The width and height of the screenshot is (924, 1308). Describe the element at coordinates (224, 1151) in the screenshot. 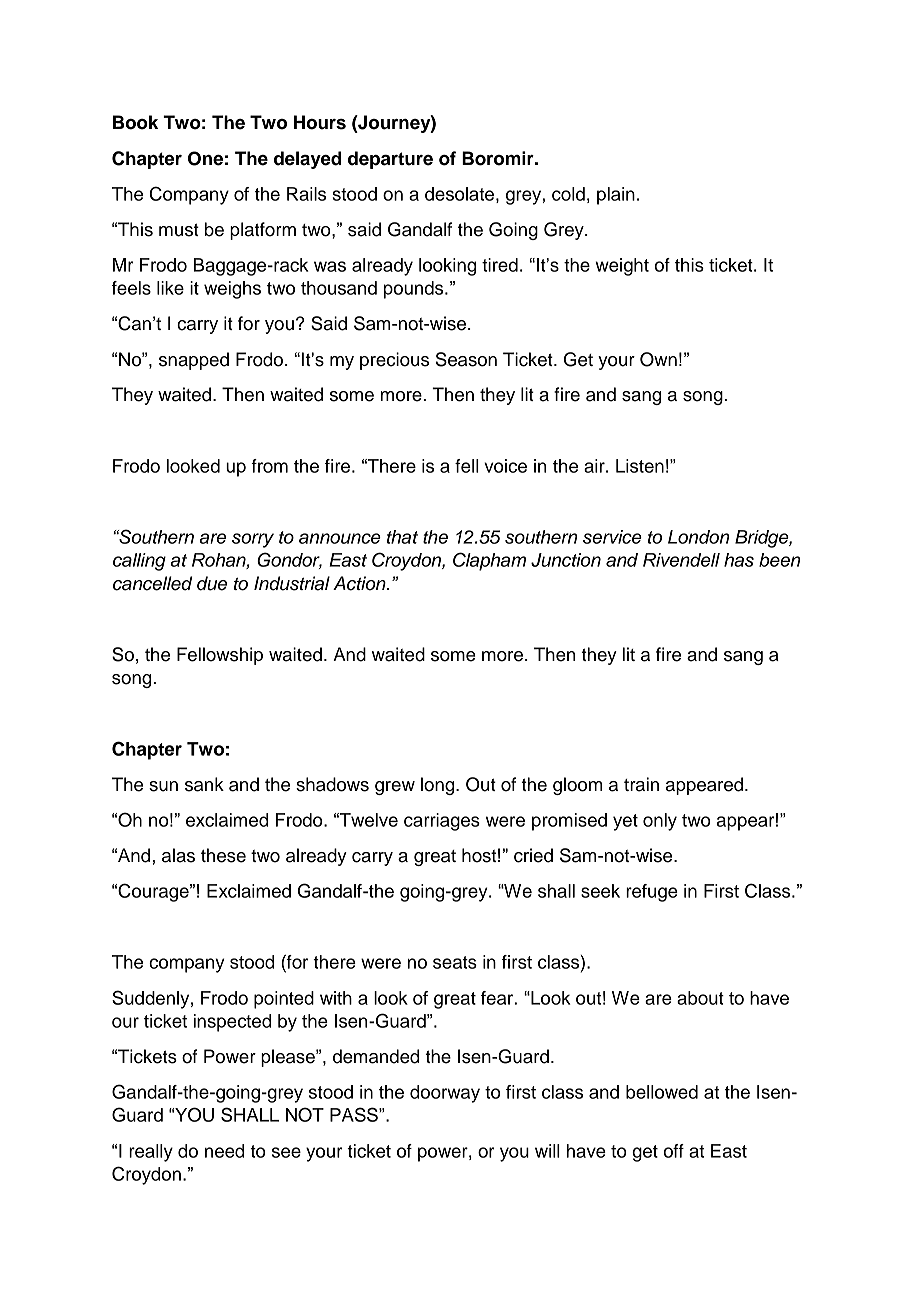

I see `need` at that location.
